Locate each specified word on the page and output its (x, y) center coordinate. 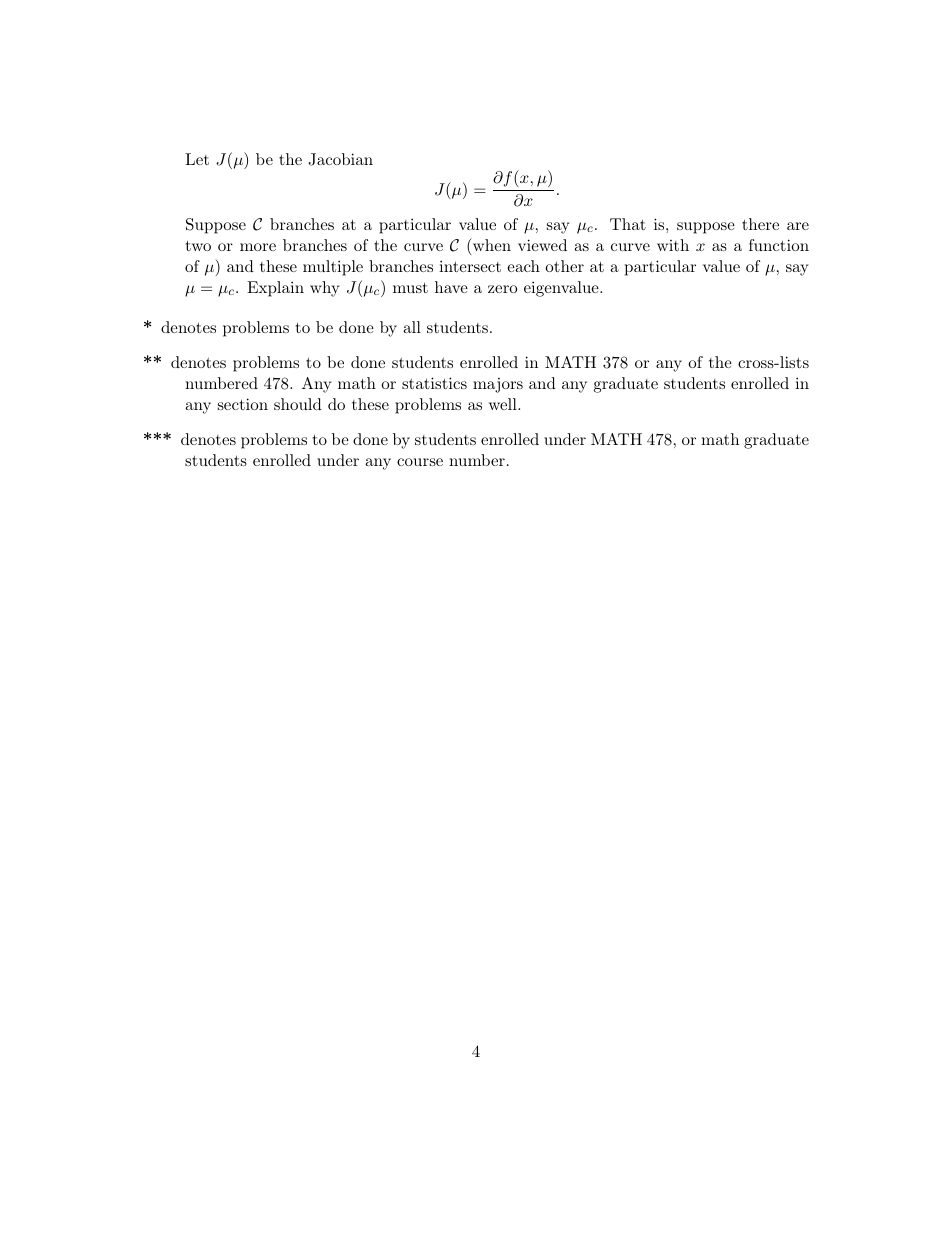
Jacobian (340, 159)
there (760, 224)
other (564, 266)
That (628, 224)
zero (502, 289)
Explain (275, 289)
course (420, 462)
